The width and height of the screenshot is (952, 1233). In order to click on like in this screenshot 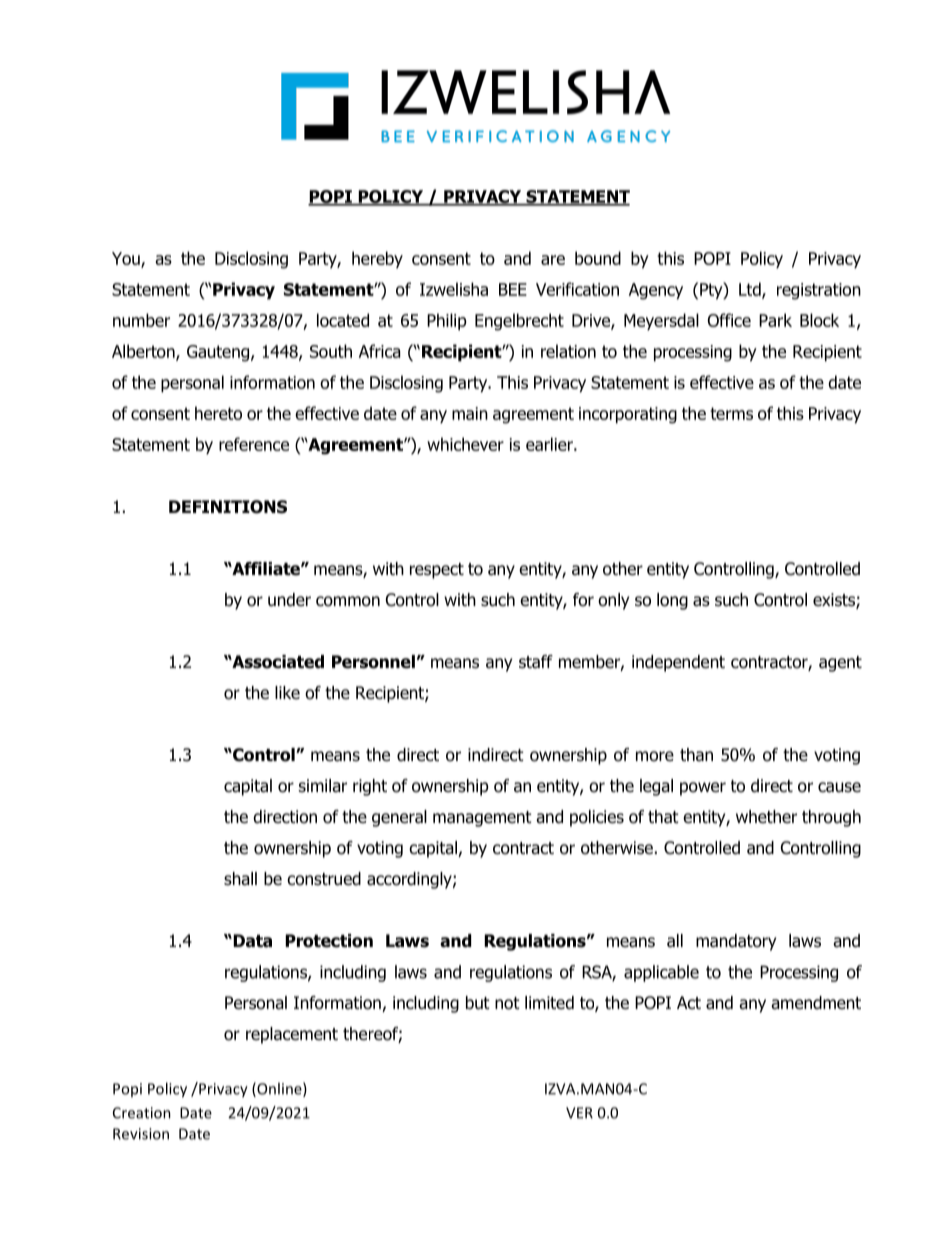, I will do `click(287, 693)`.
